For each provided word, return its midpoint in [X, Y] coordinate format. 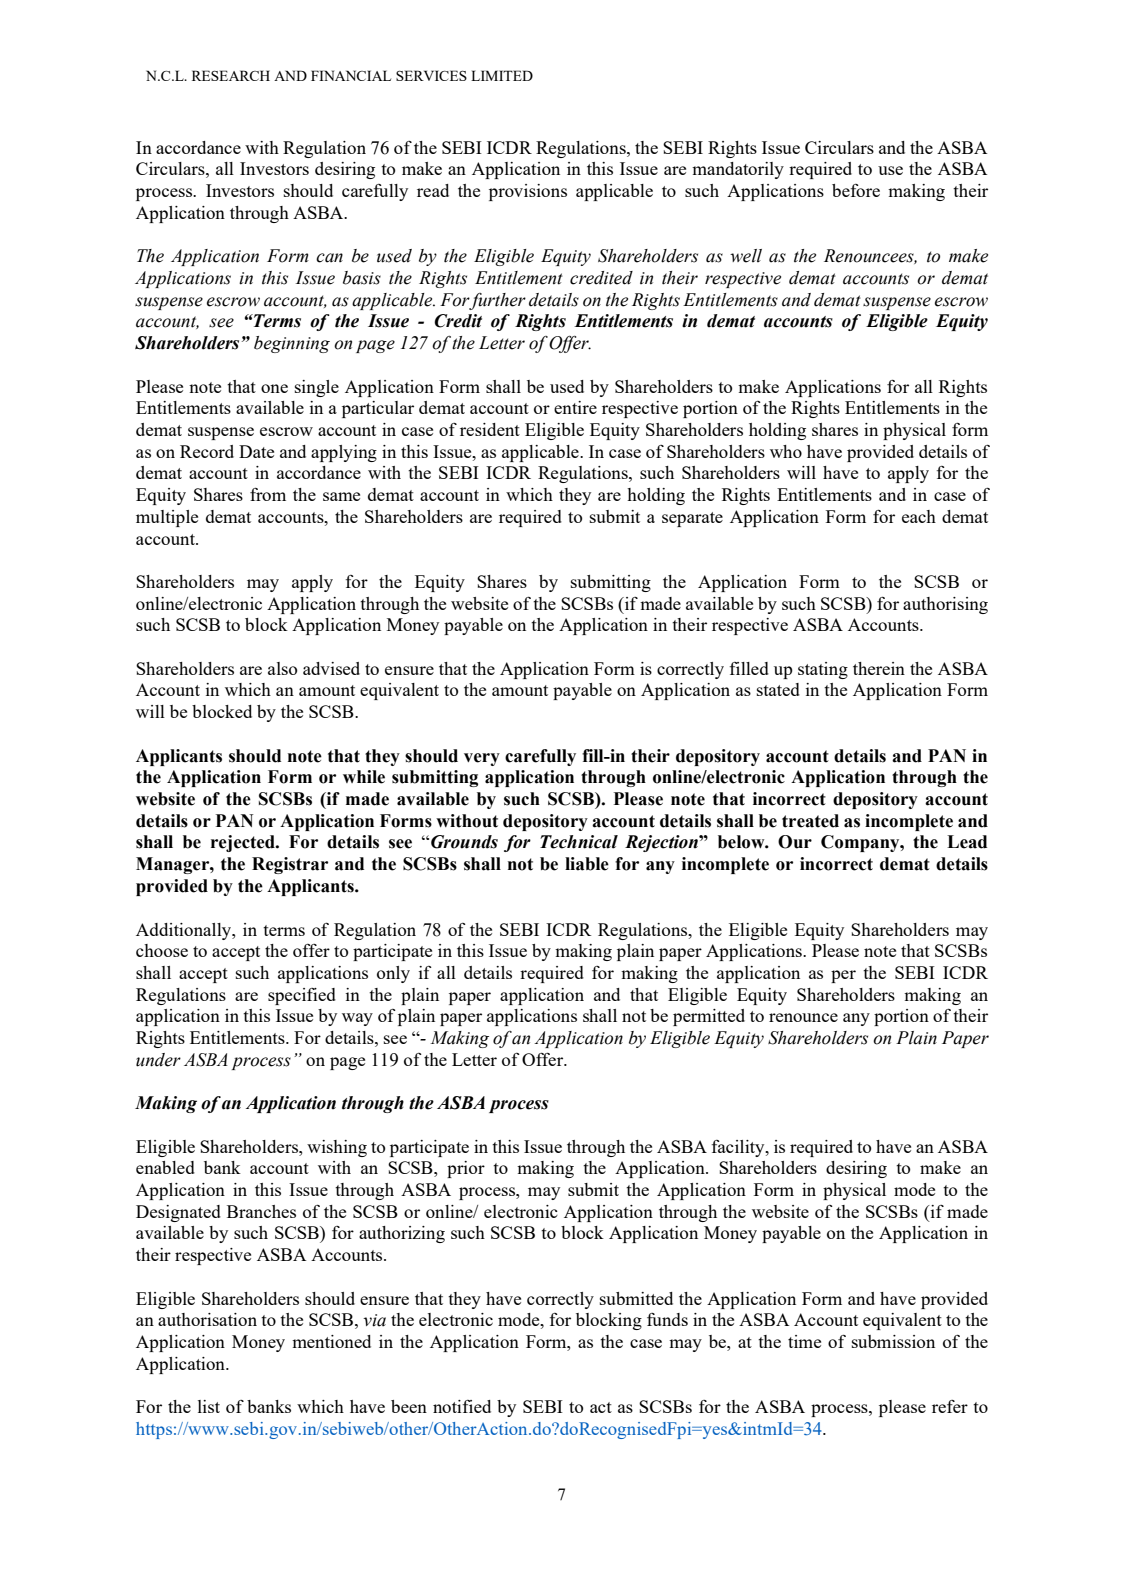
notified [462, 1406]
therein [879, 668]
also [282, 668]
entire [575, 407]
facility [739, 1148]
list [209, 1406]
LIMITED [502, 75]
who [786, 451]
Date [256, 451]
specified [302, 996]
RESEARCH [231, 75]
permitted [709, 1017]
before [856, 190]
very [482, 759]
